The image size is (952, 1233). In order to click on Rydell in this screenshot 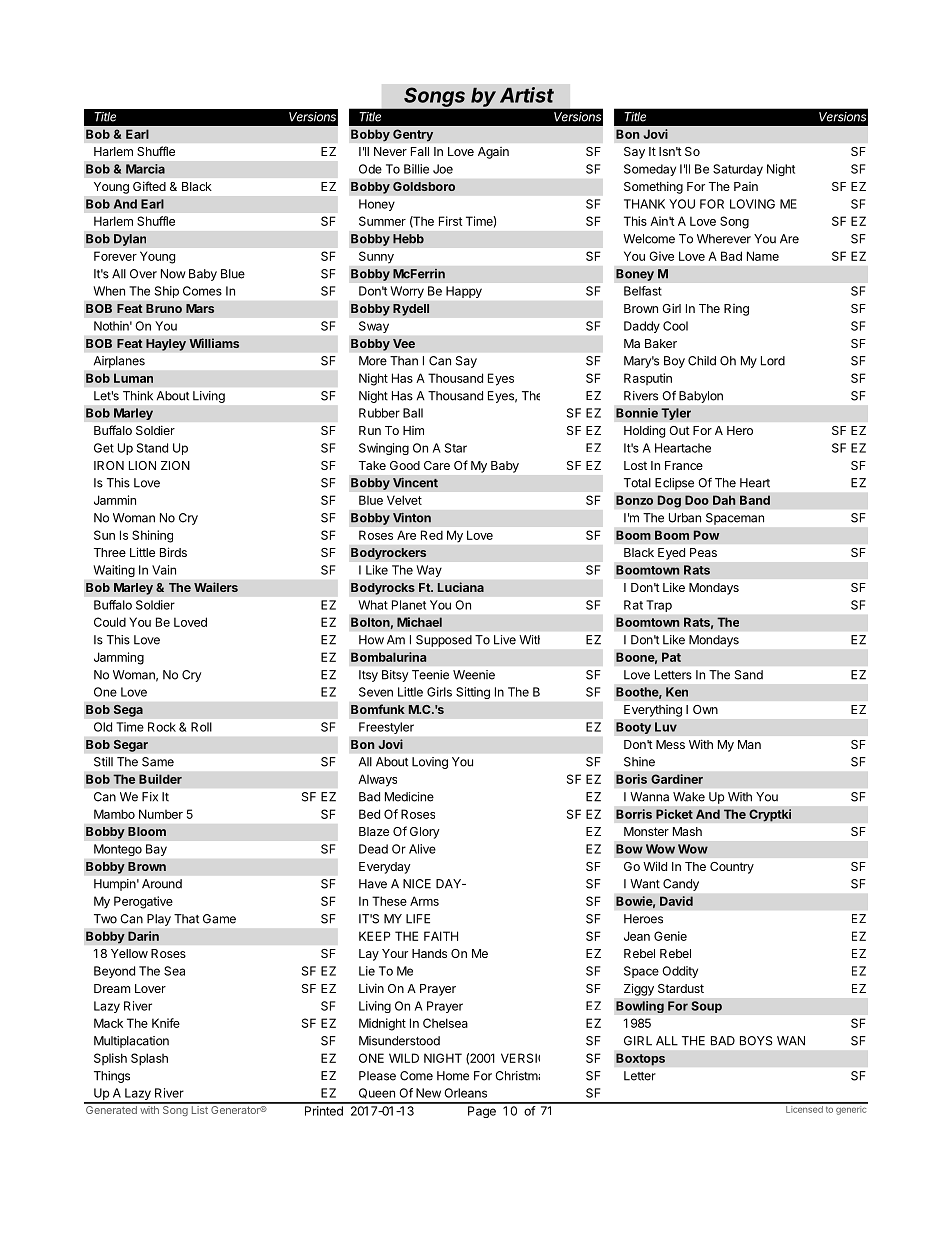, I will do `click(411, 310)`.
